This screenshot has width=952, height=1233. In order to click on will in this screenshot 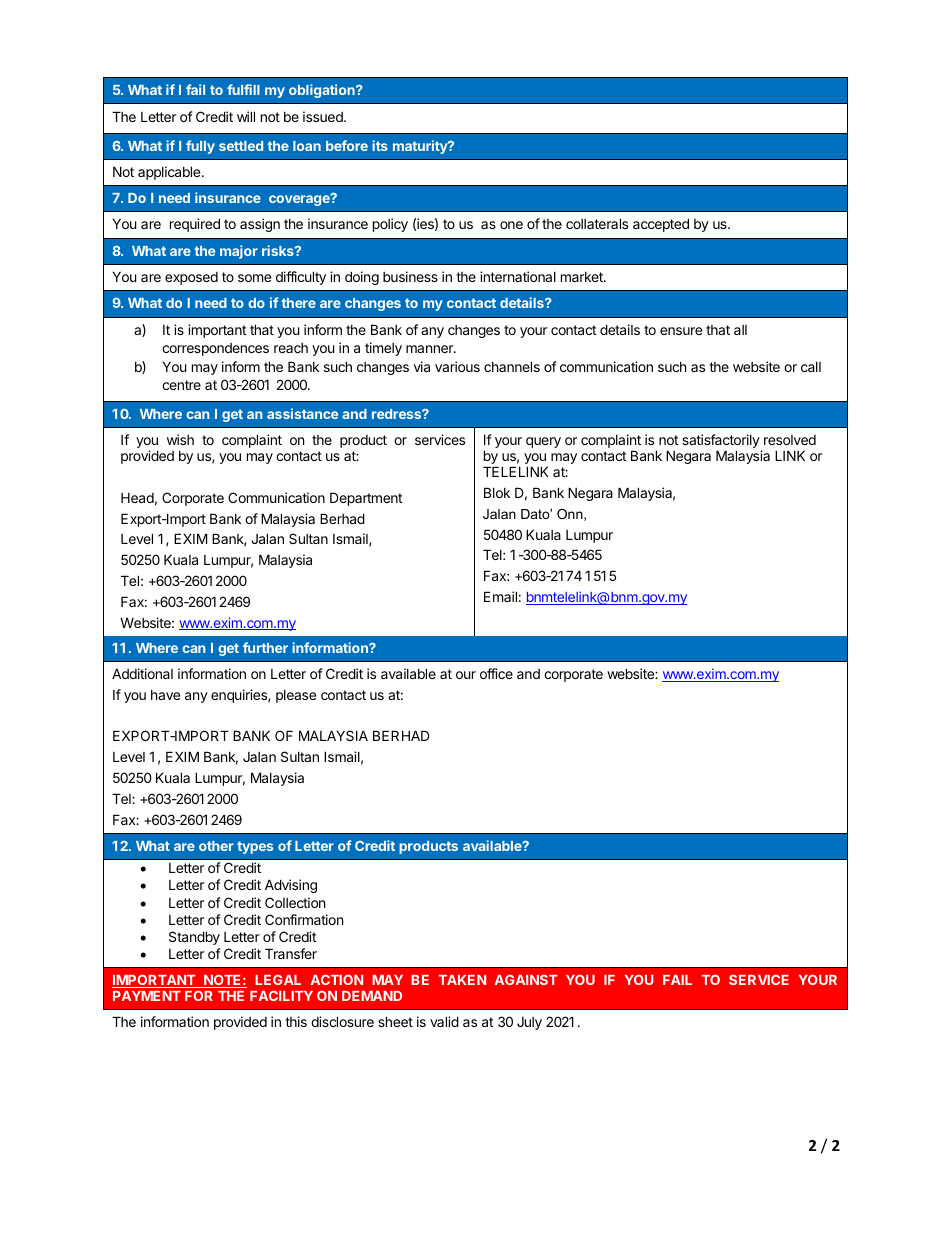, I will do `click(246, 116)`.
